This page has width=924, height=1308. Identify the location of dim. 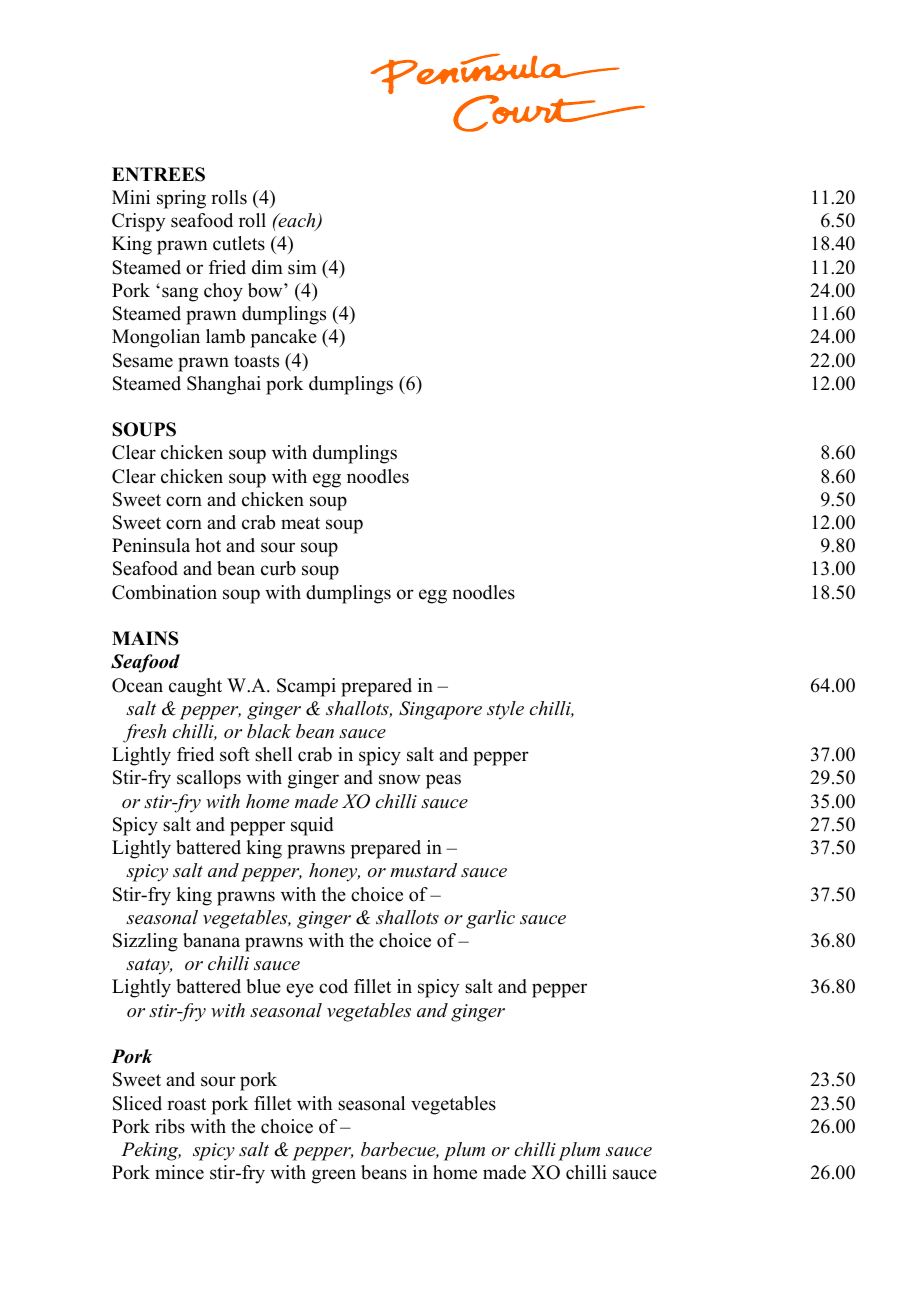
(267, 267).
